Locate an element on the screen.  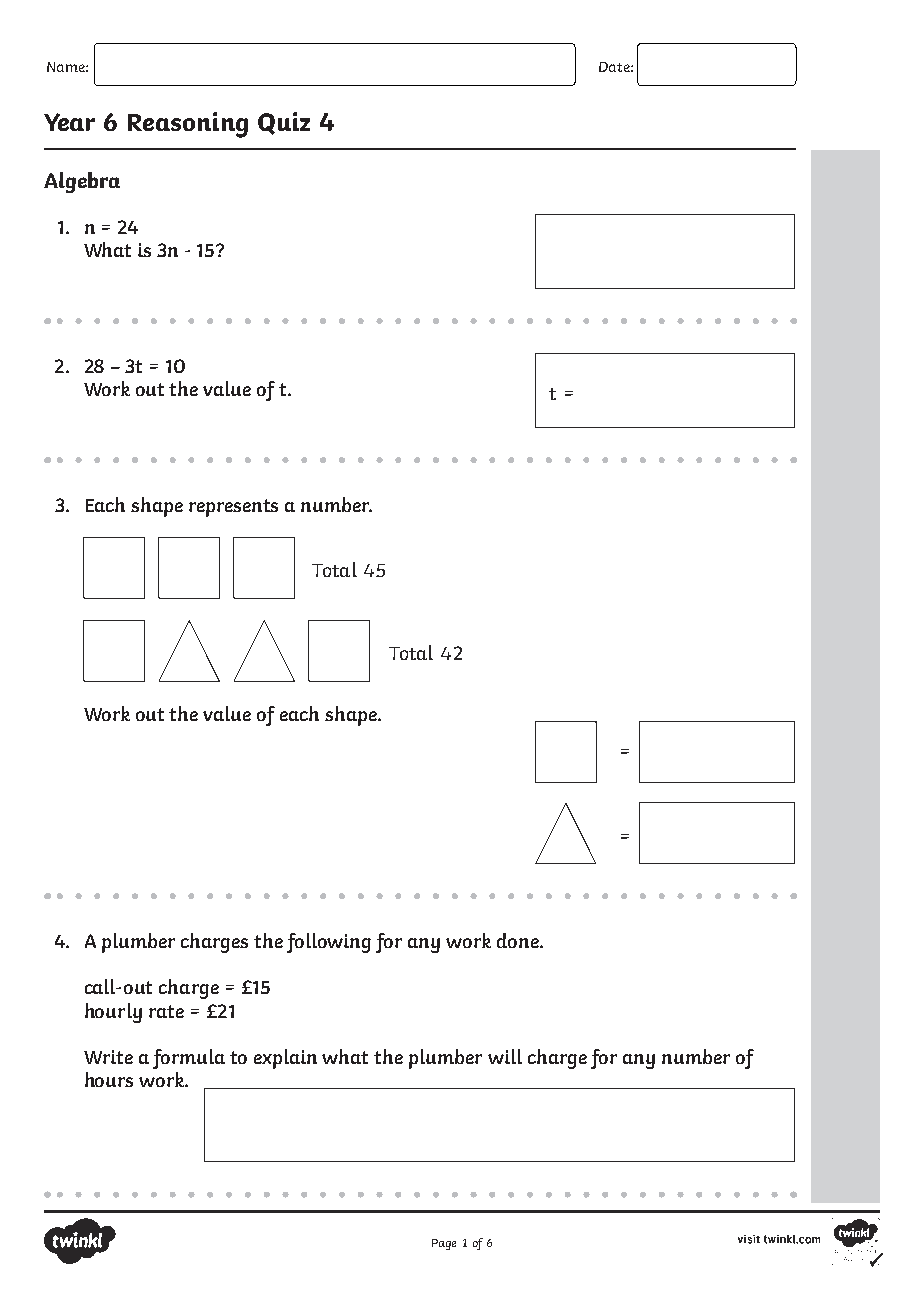
explain is located at coordinates (285, 1059).
